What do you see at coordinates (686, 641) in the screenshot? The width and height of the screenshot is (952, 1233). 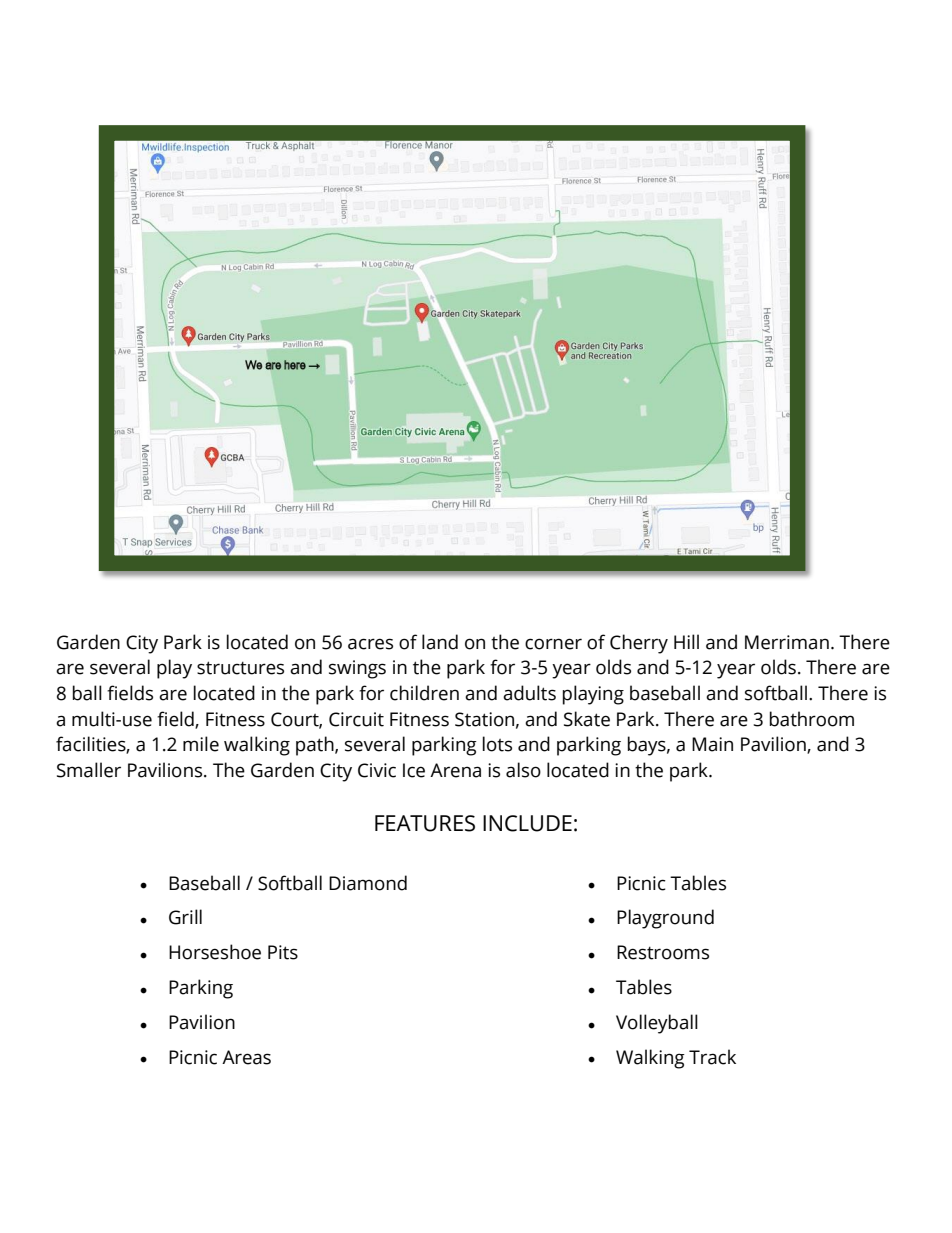 I see `Hill` at bounding box center [686, 641].
